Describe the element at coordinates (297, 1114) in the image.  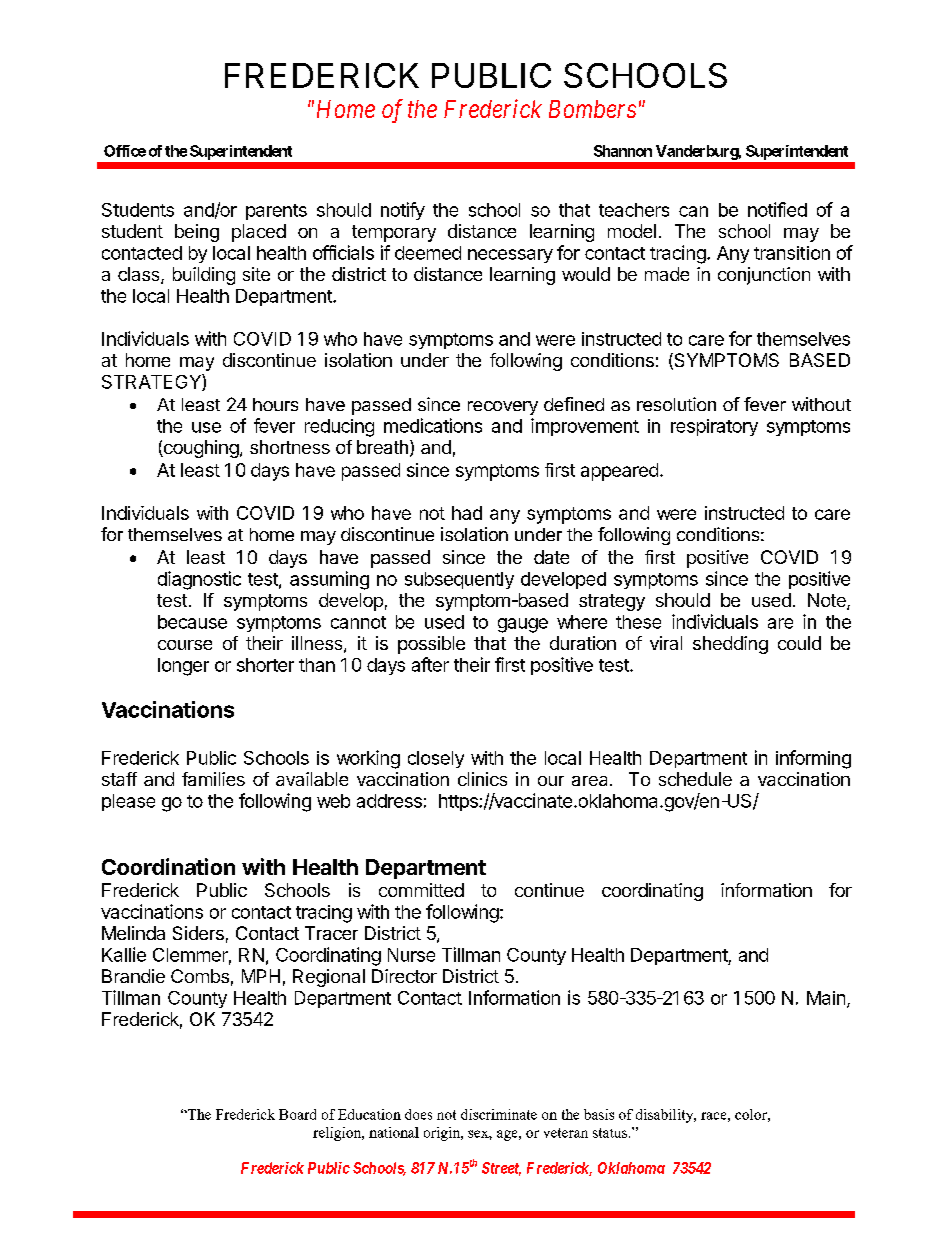
I see `Board` at that location.
